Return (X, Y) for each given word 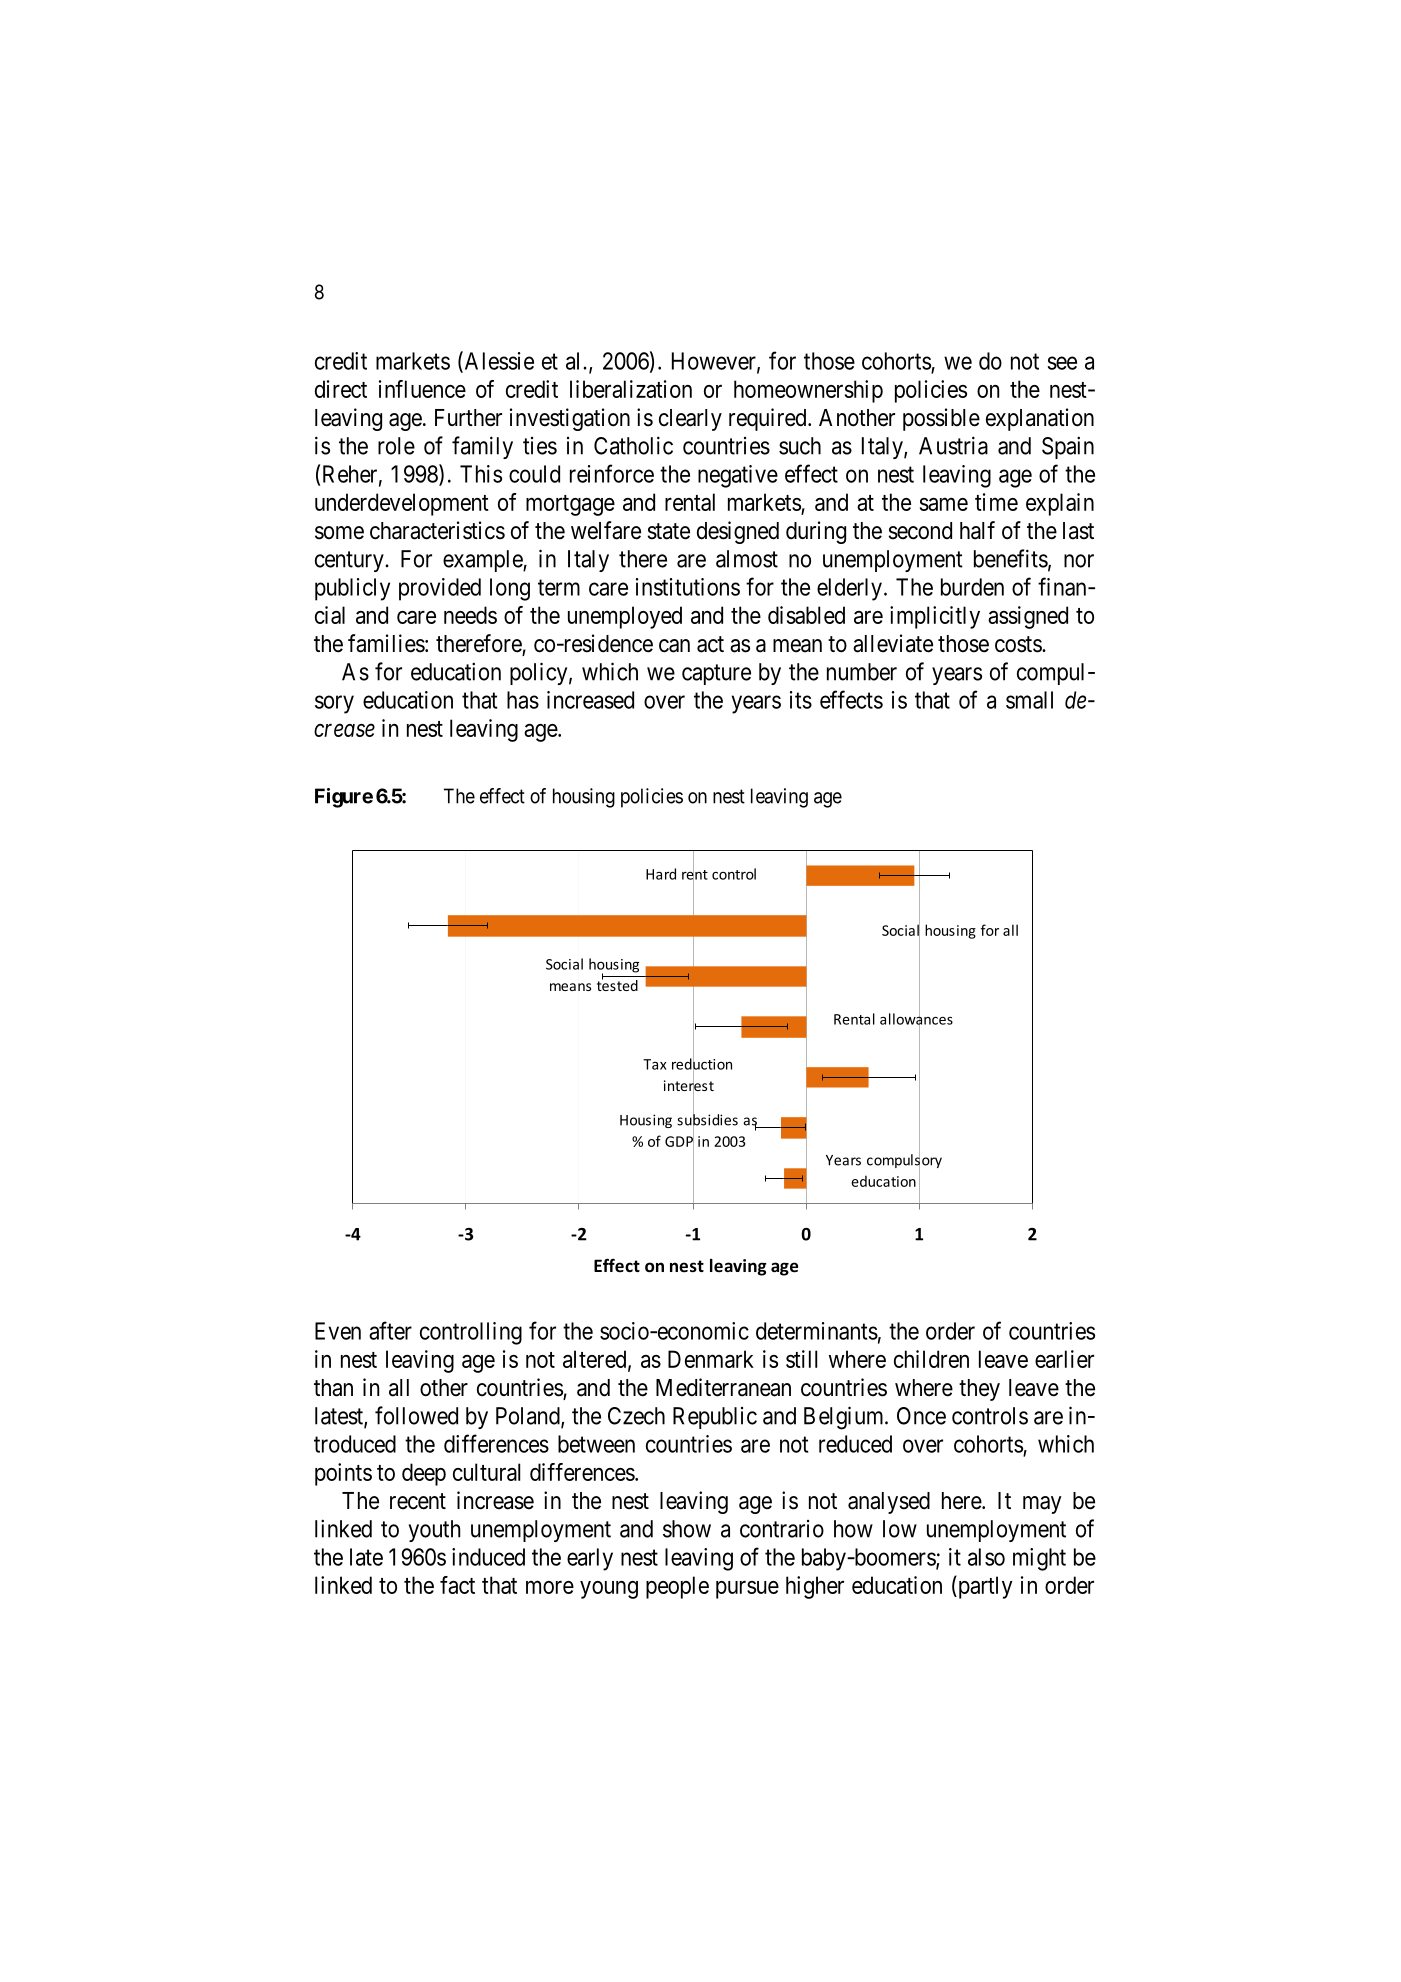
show (687, 1529)
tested (617, 984)
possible (941, 419)
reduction (702, 1064)
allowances (916, 1019)
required (769, 419)
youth (434, 1531)
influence (422, 389)
